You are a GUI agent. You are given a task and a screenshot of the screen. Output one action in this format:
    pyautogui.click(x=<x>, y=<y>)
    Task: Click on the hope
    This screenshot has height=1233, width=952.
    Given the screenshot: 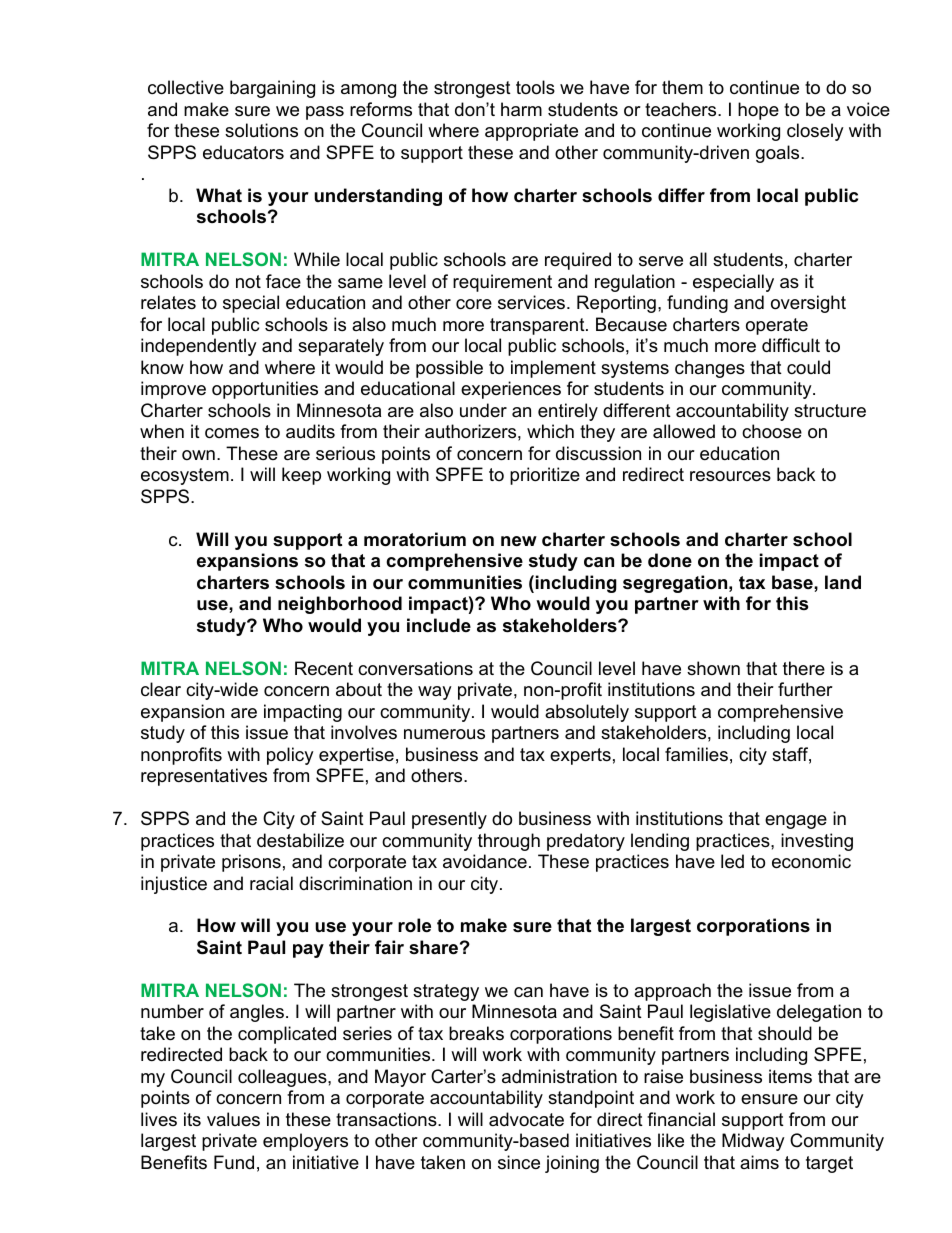 What is the action you would take?
    pyautogui.click(x=758, y=111)
